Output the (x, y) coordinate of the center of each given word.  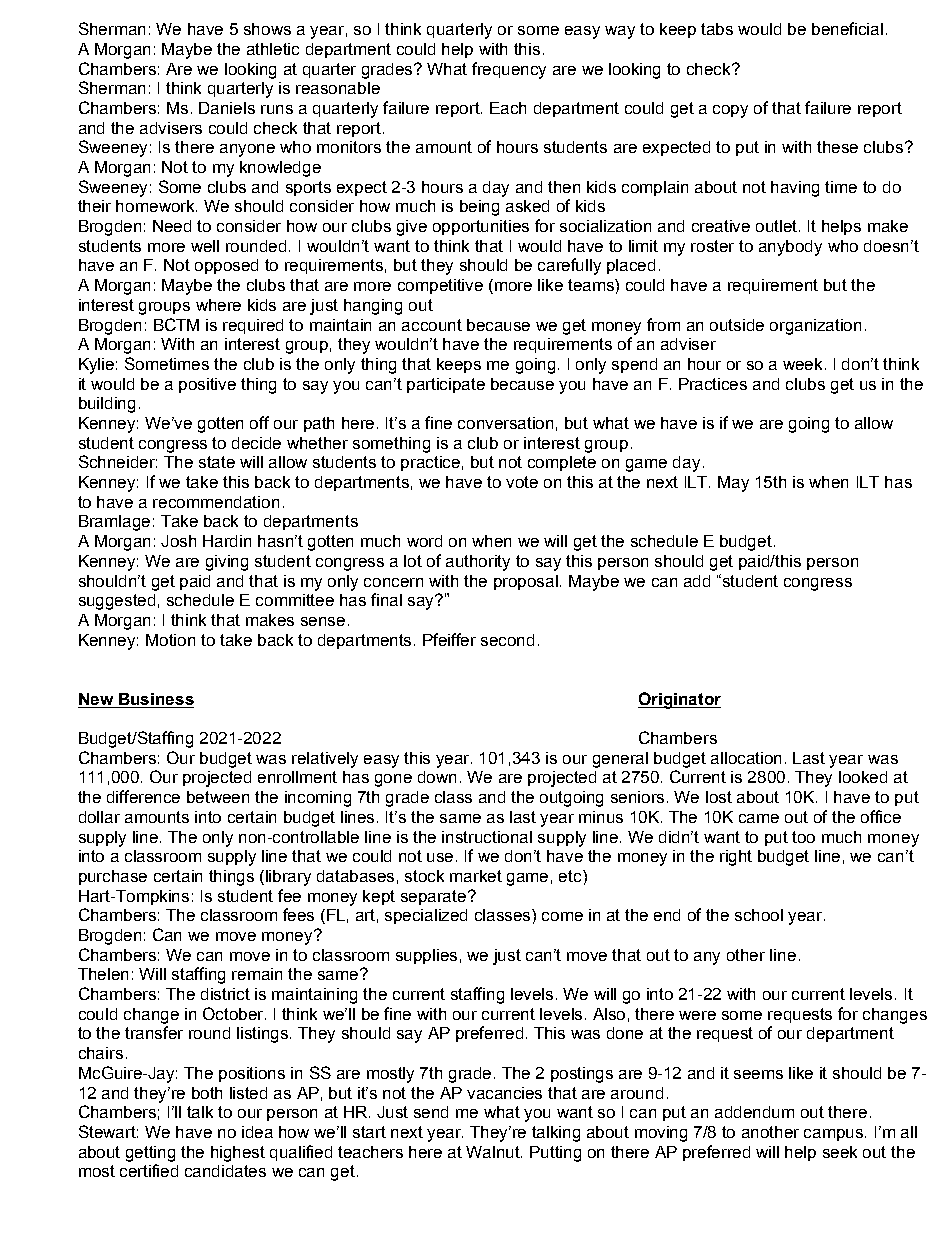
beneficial (847, 28)
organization (815, 327)
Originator (679, 700)
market (476, 876)
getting (150, 1154)
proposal (527, 582)
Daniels (227, 108)
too (803, 837)
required (253, 326)
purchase (113, 877)
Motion (170, 640)
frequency (509, 70)
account (432, 325)
